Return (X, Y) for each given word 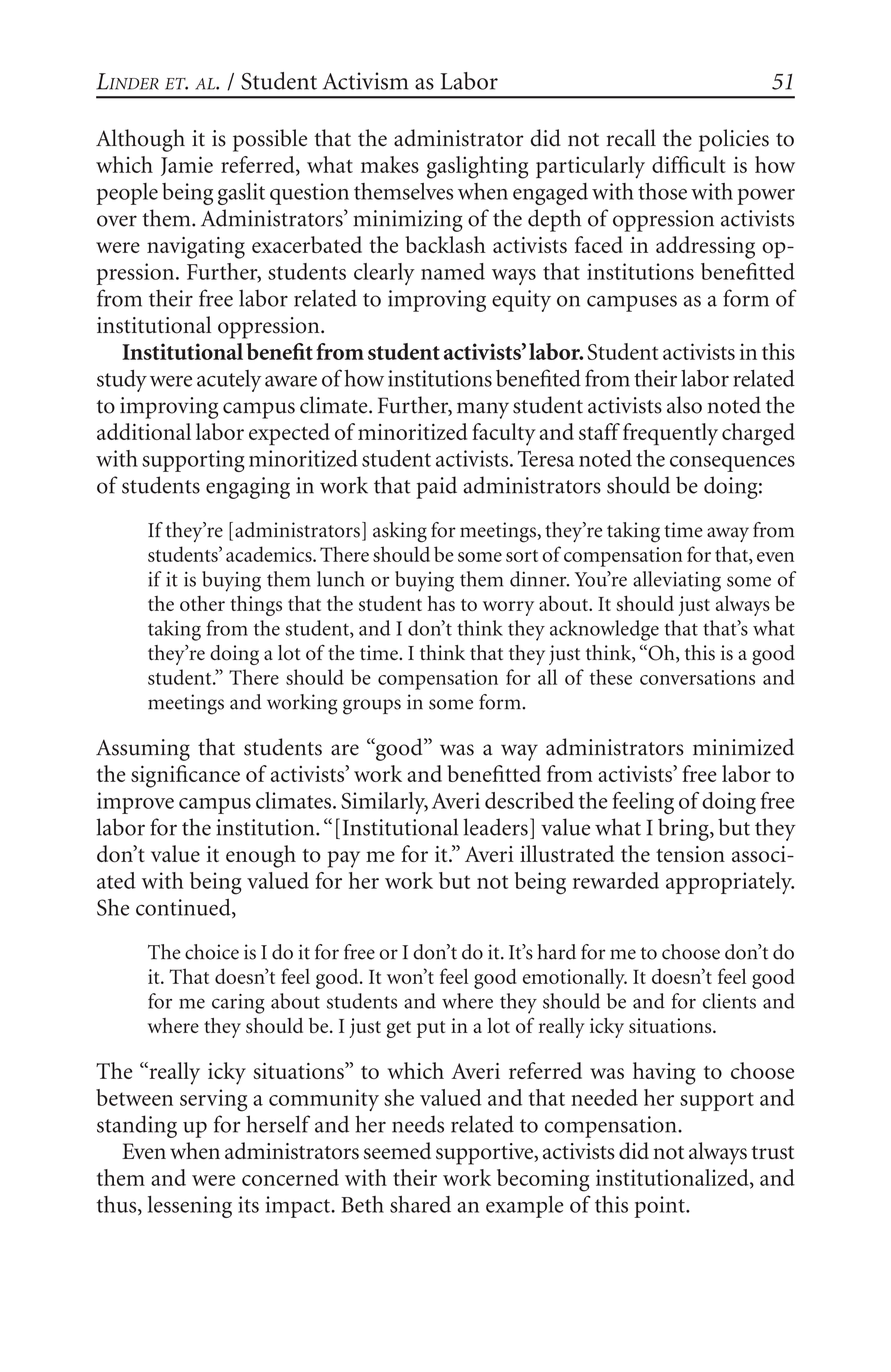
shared (420, 1204)
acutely (229, 381)
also (684, 405)
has (441, 603)
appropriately (730, 883)
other (202, 603)
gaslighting (477, 167)
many (483, 410)
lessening (190, 1207)
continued (184, 908)
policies (734, 140)
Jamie (187, 166)
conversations (697, 677)
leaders (495, 827)
